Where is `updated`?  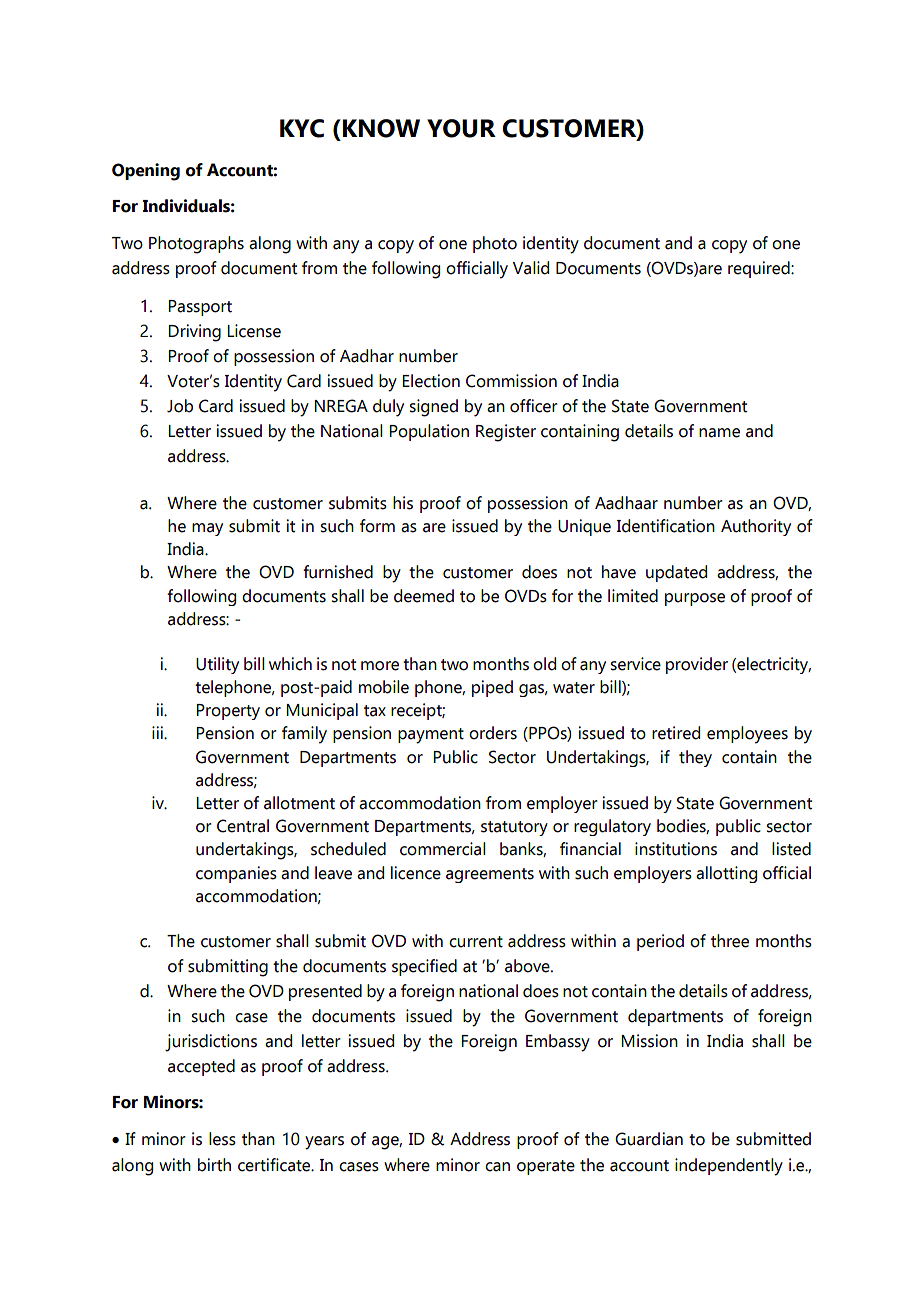
updated is located at coordinates (676, 573).
